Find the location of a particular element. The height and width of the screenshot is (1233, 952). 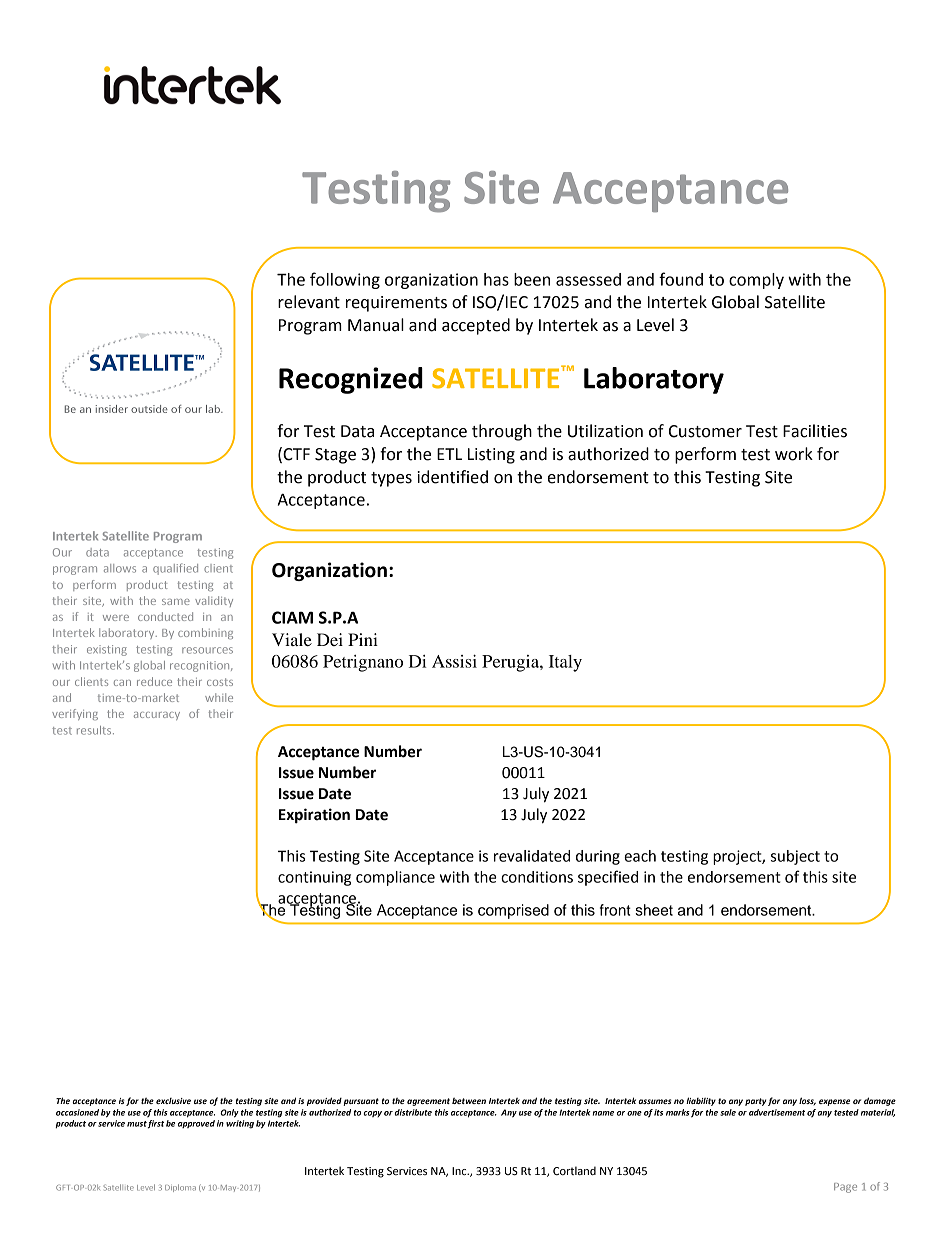

subject is located at coordinates (795, 857).
